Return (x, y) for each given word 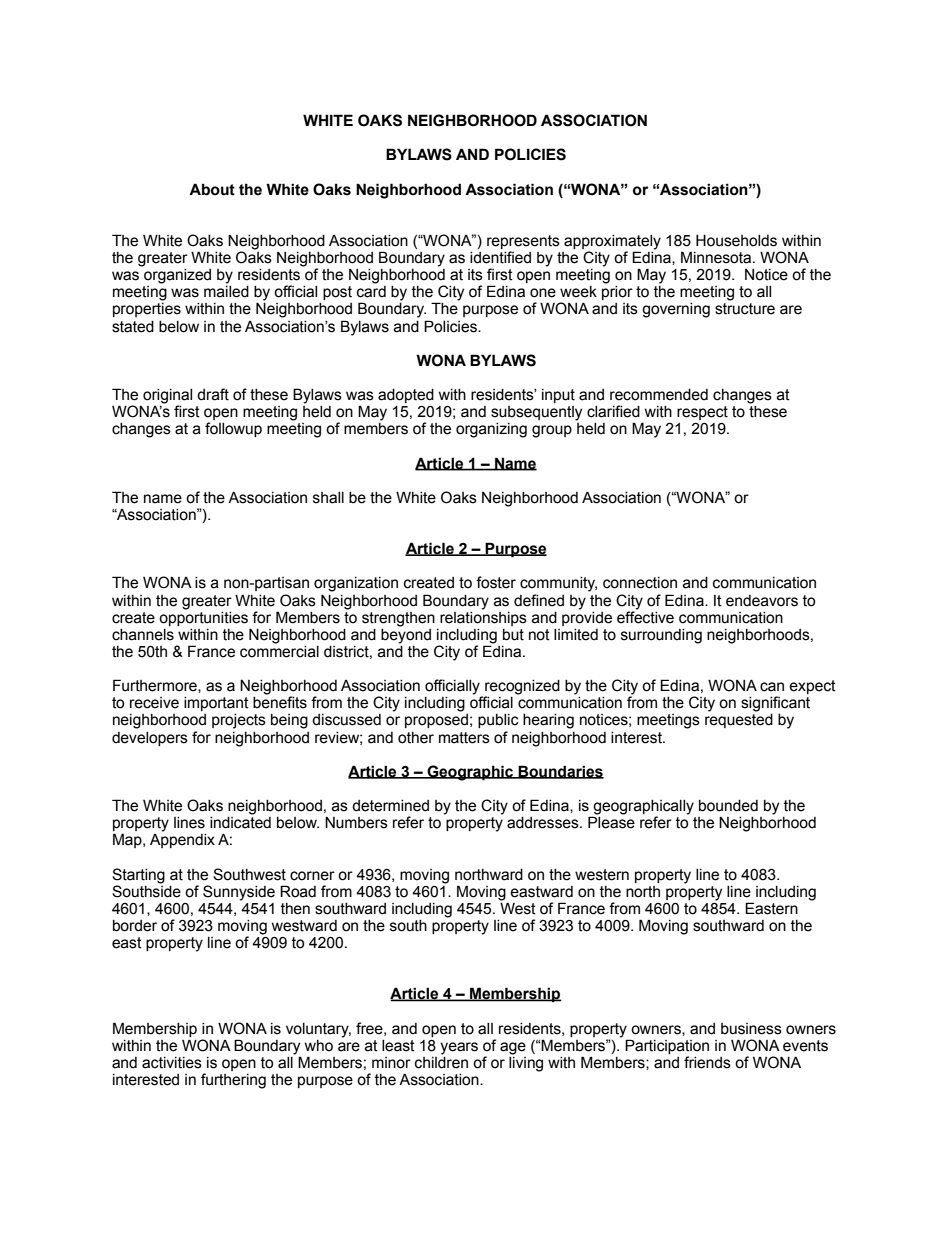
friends (707, 1062)
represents (523, 243)
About (212, 189)
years (459, 1048)
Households (736, 240)
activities (172, 1063)
